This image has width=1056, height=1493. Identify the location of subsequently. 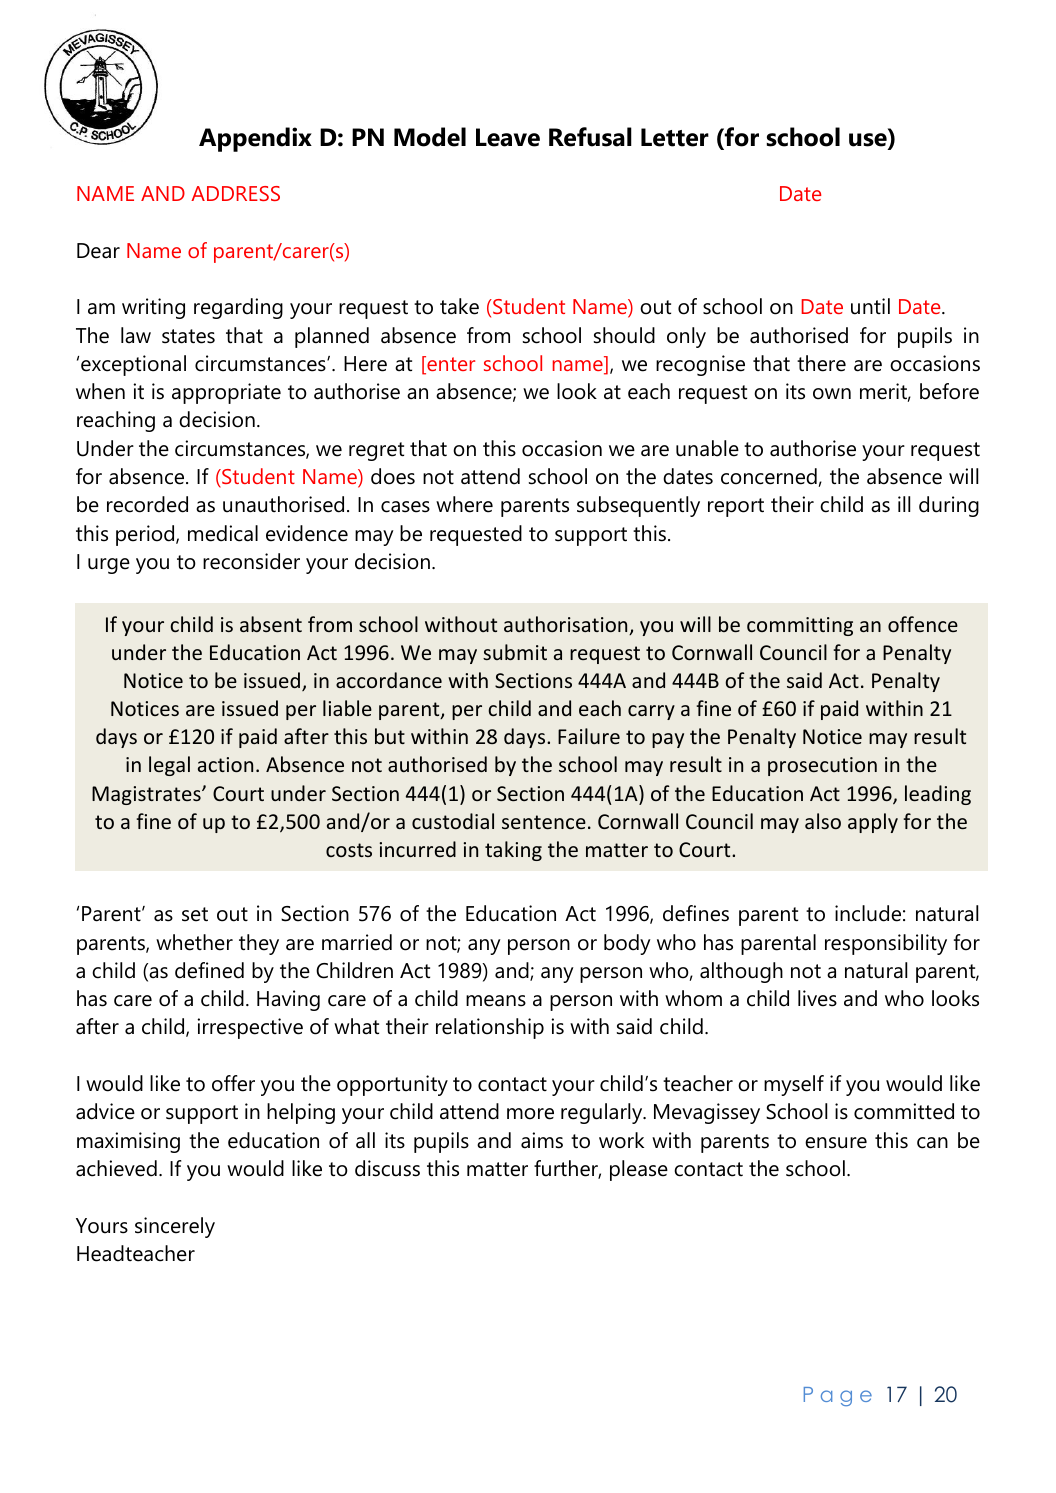
(638, 506).
